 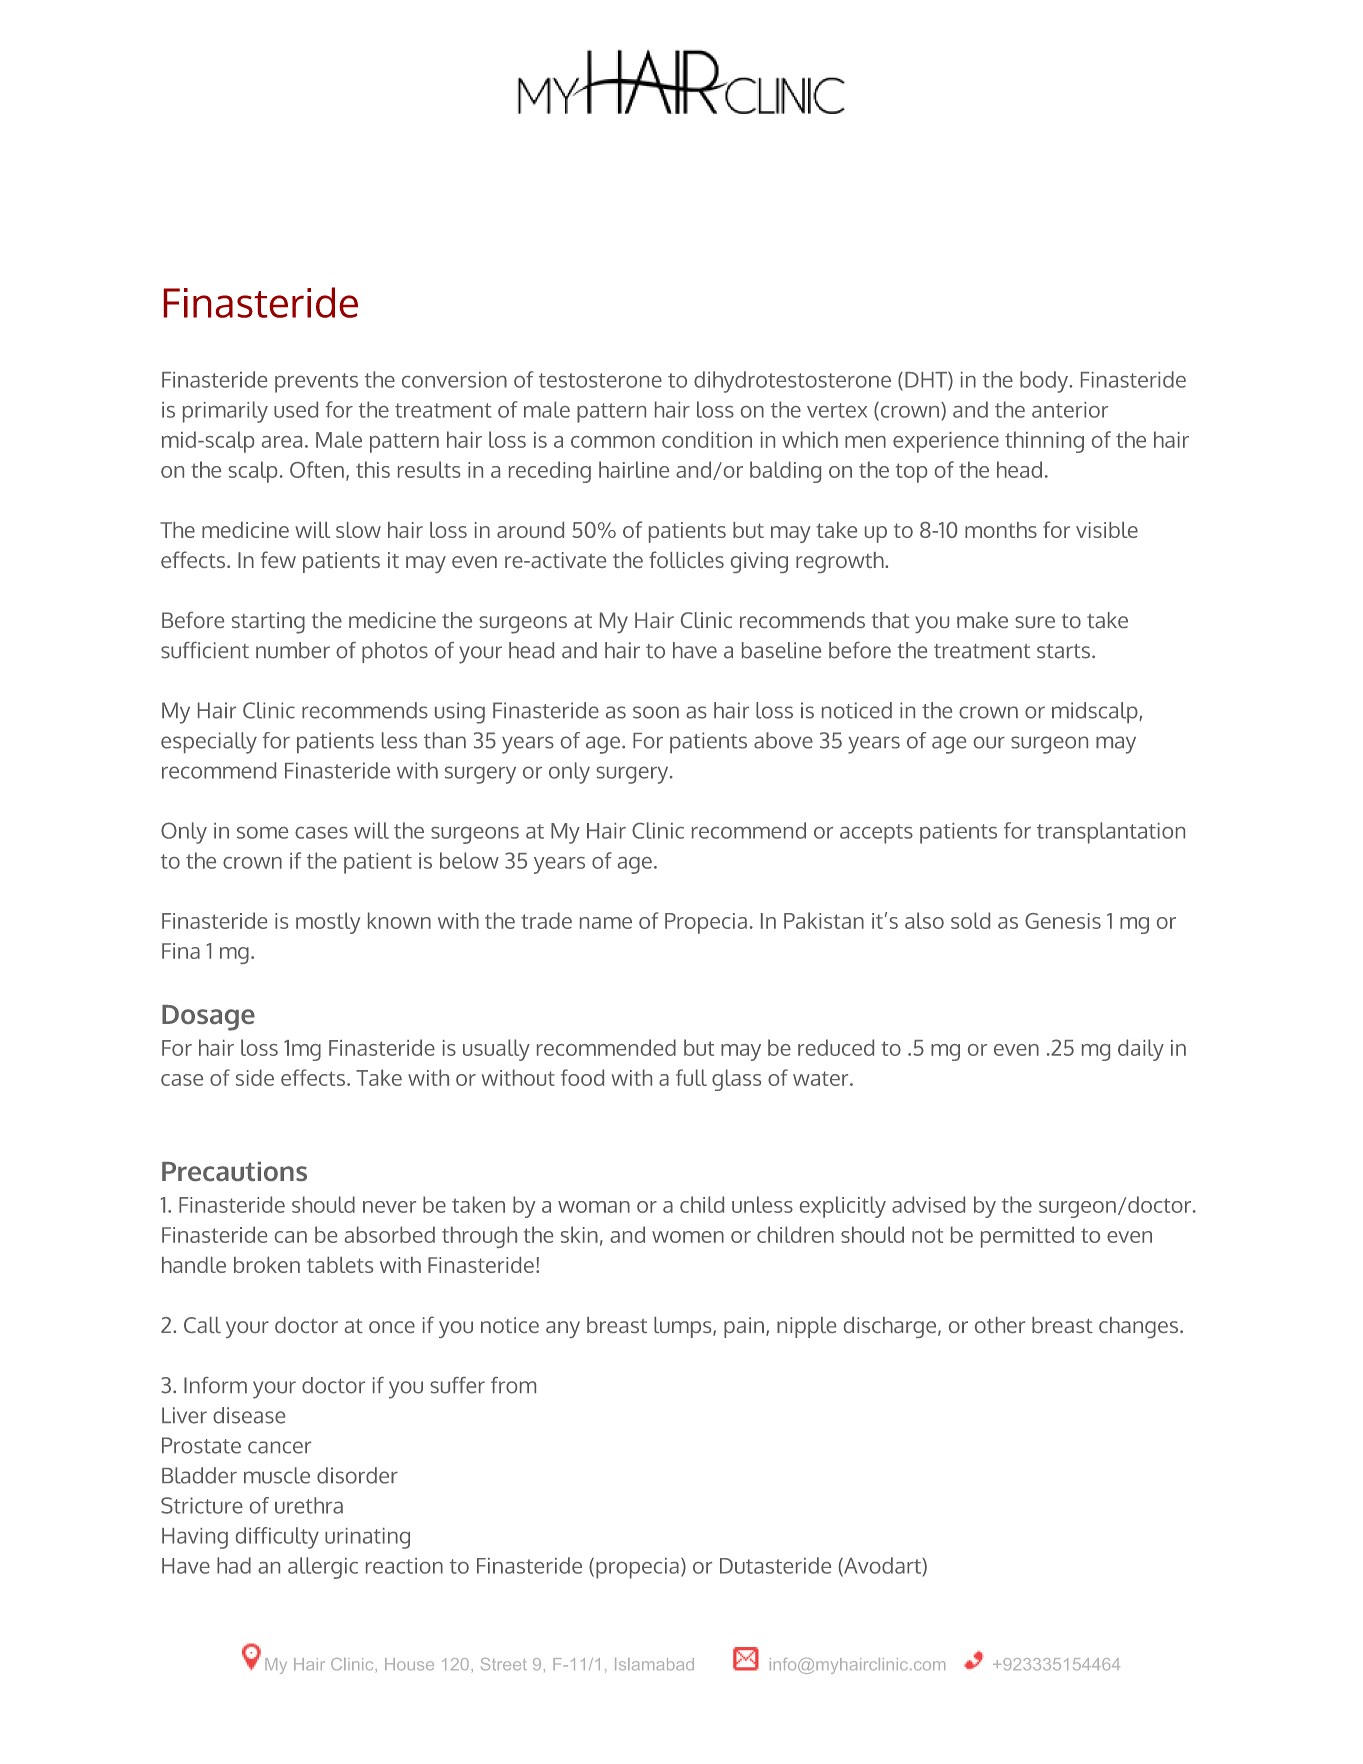 I want to click on Avodart, so click(x=882, y=1566).
